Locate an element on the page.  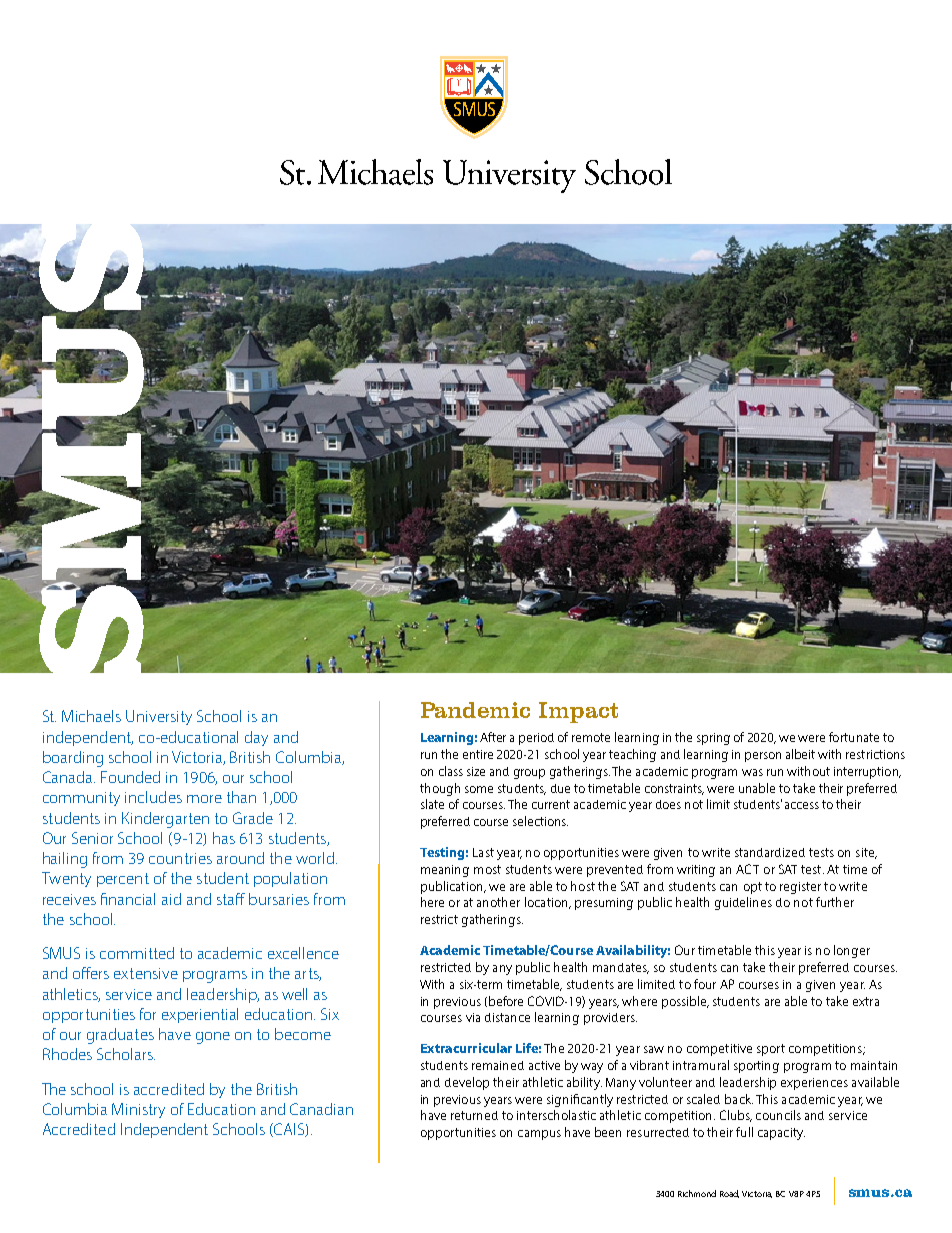
percent is located at coordinates (123, 880).
